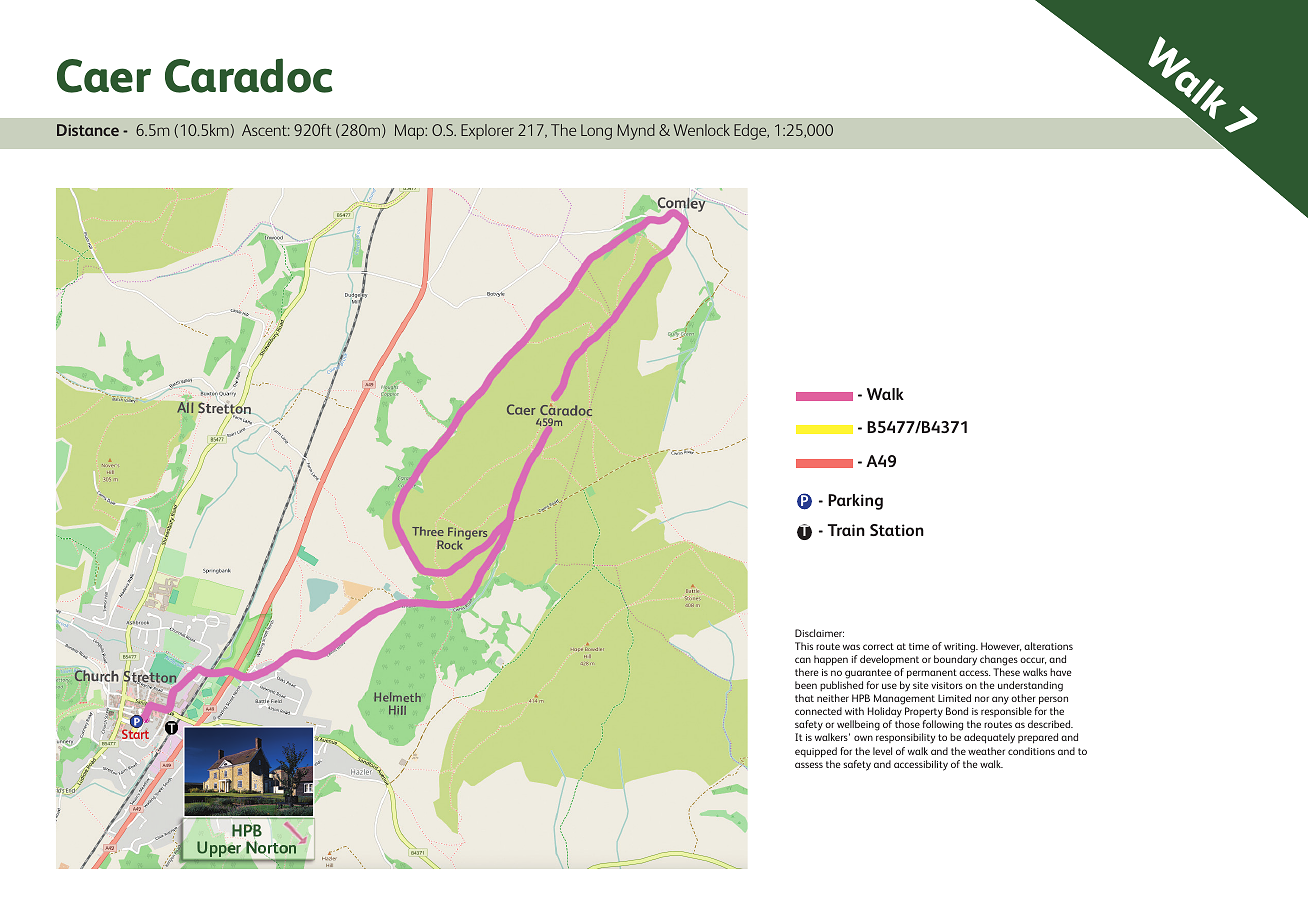 The image size is (1308, 924). Describe the element at coordinates (855, 502) in the screenshot. I see `Parking` at that location.
